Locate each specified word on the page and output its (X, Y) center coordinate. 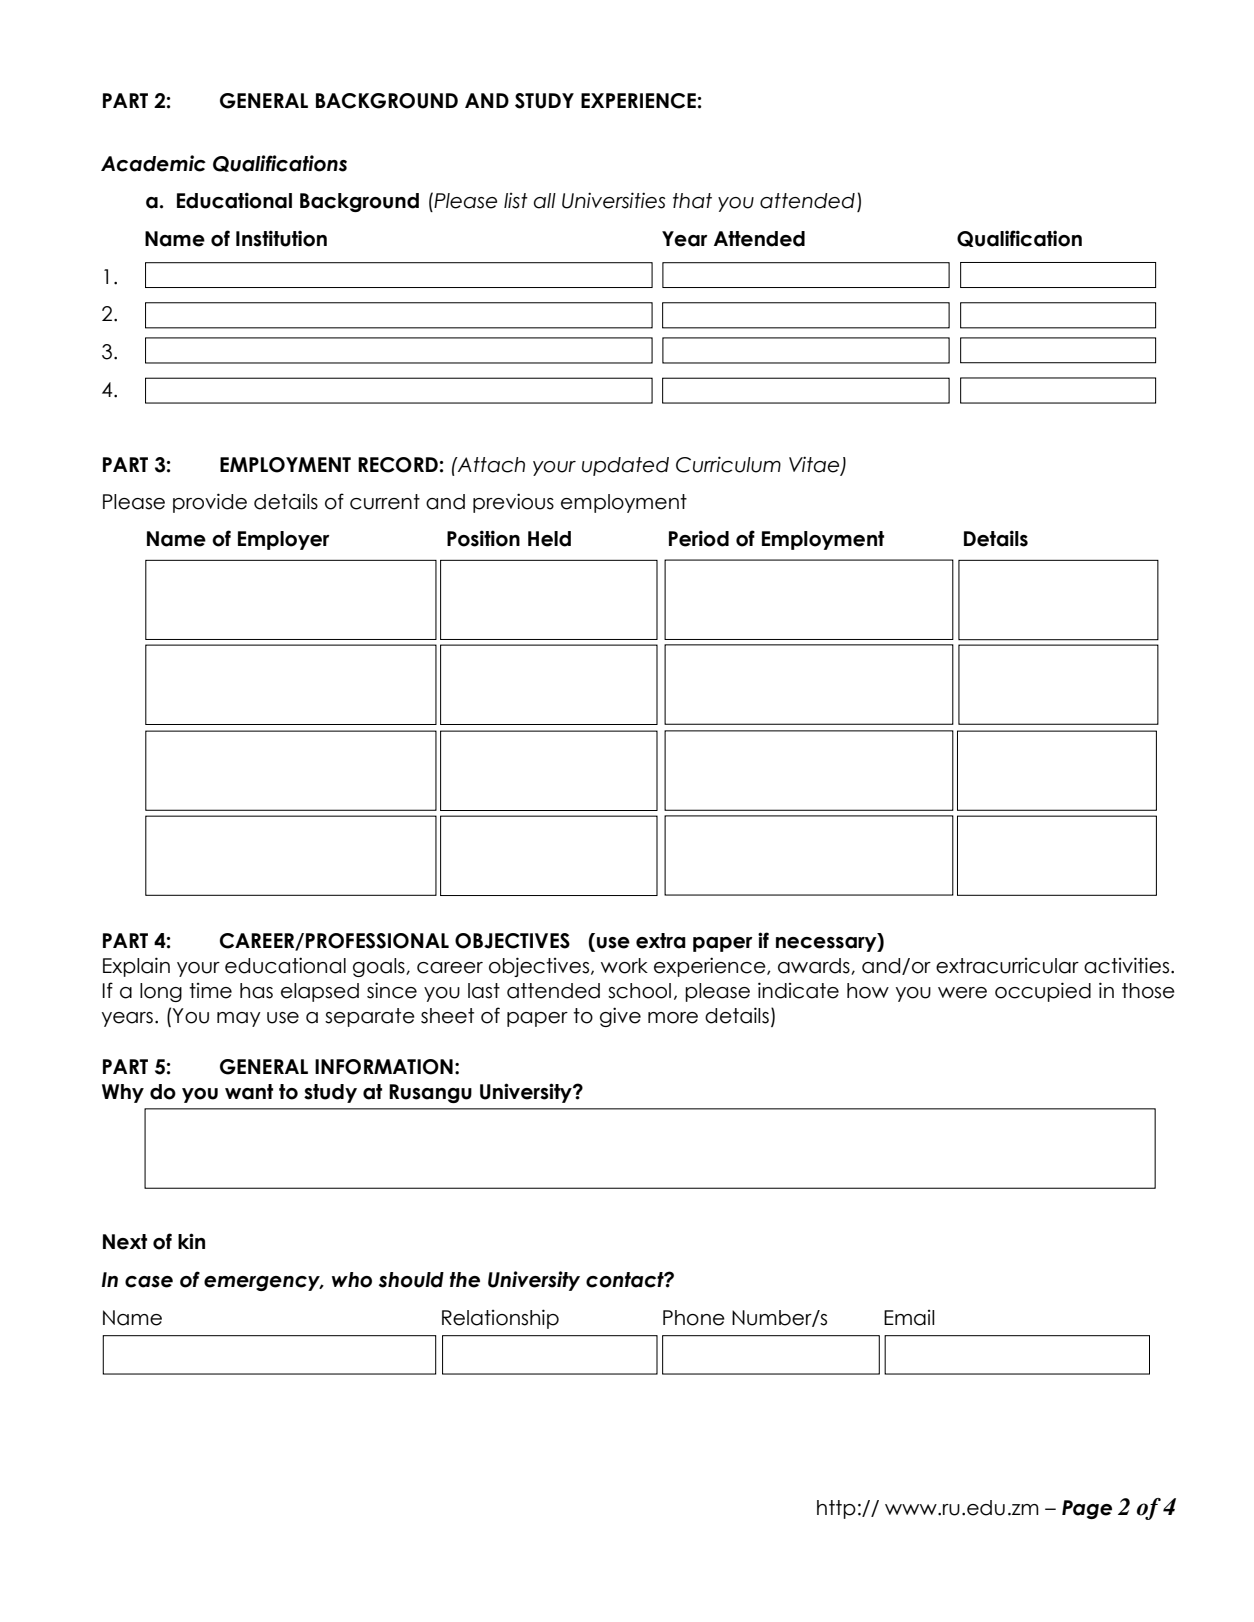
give (620, 1017)
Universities (613, 200)
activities (1128, 965)
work (624, 966)
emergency (263, 1283)
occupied (1043, 992)
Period (699, 538)
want (249, 1092)
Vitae (815, 465)
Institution (281, 238)
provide (210, 503)
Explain (136, 967)
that (692, 201)
